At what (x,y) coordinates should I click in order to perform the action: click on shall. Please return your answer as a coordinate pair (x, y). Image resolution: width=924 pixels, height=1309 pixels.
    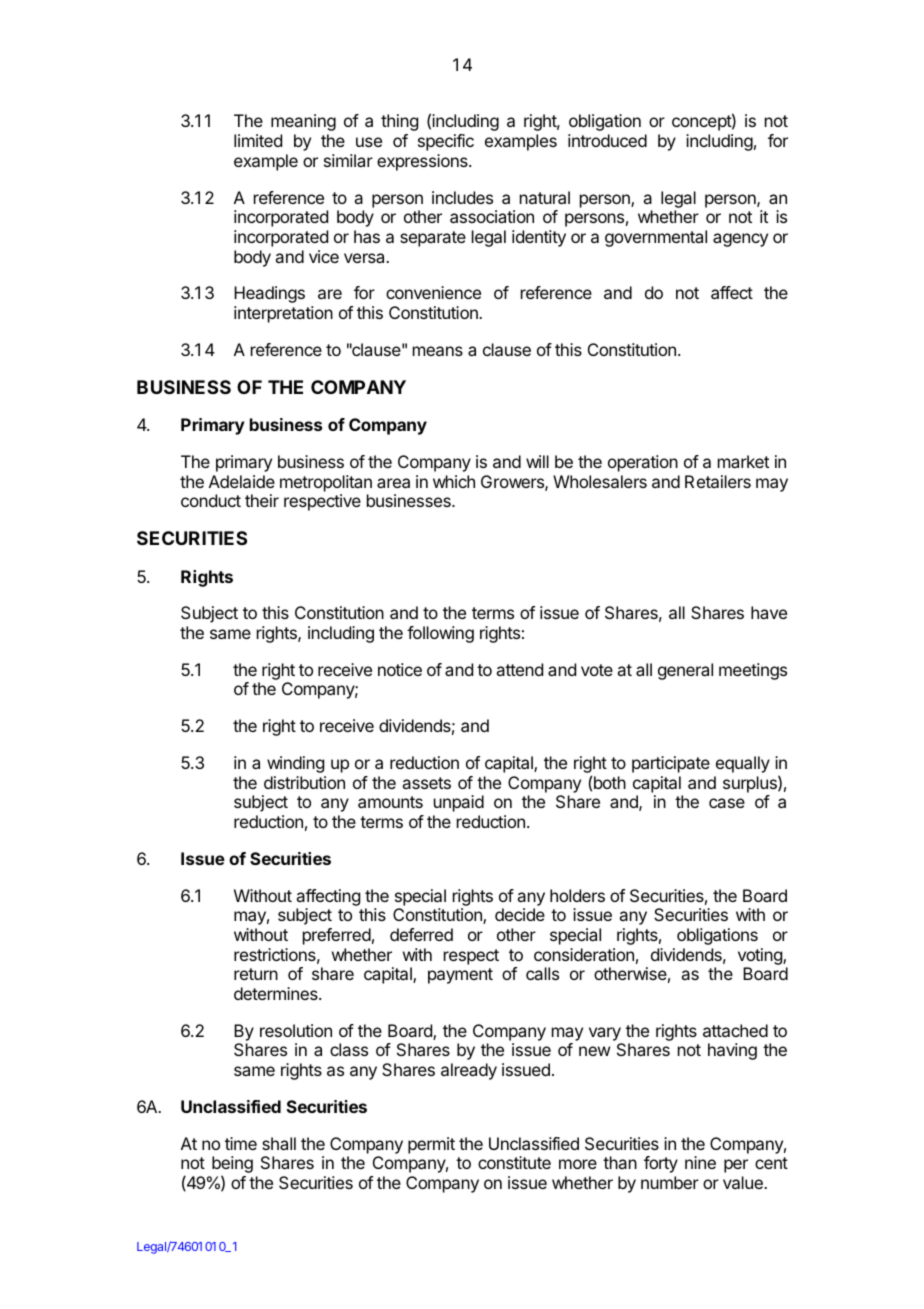
    Looking at the image, I should click on (279, 1143).
